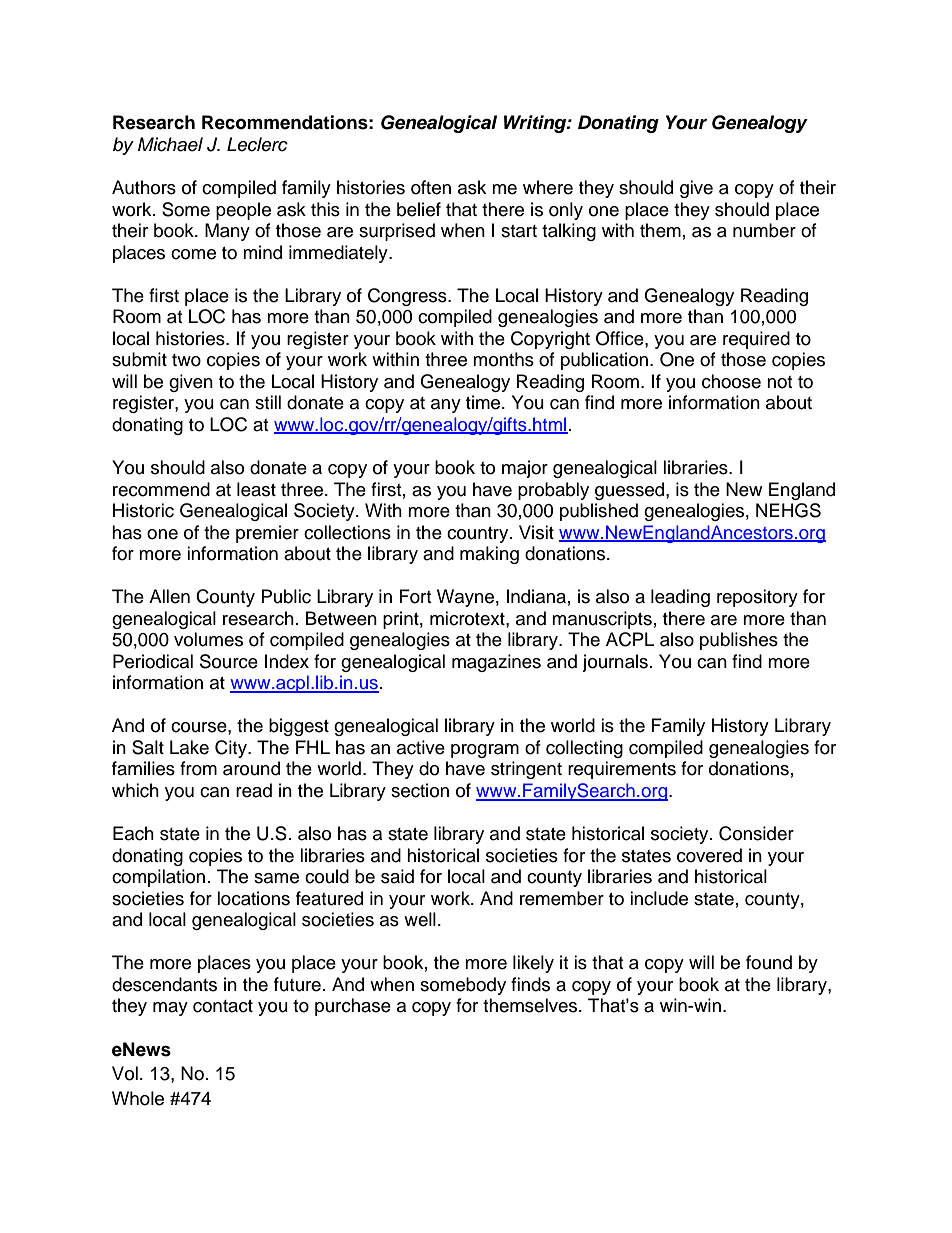  I want to click on guessed, so click(631, 491).
